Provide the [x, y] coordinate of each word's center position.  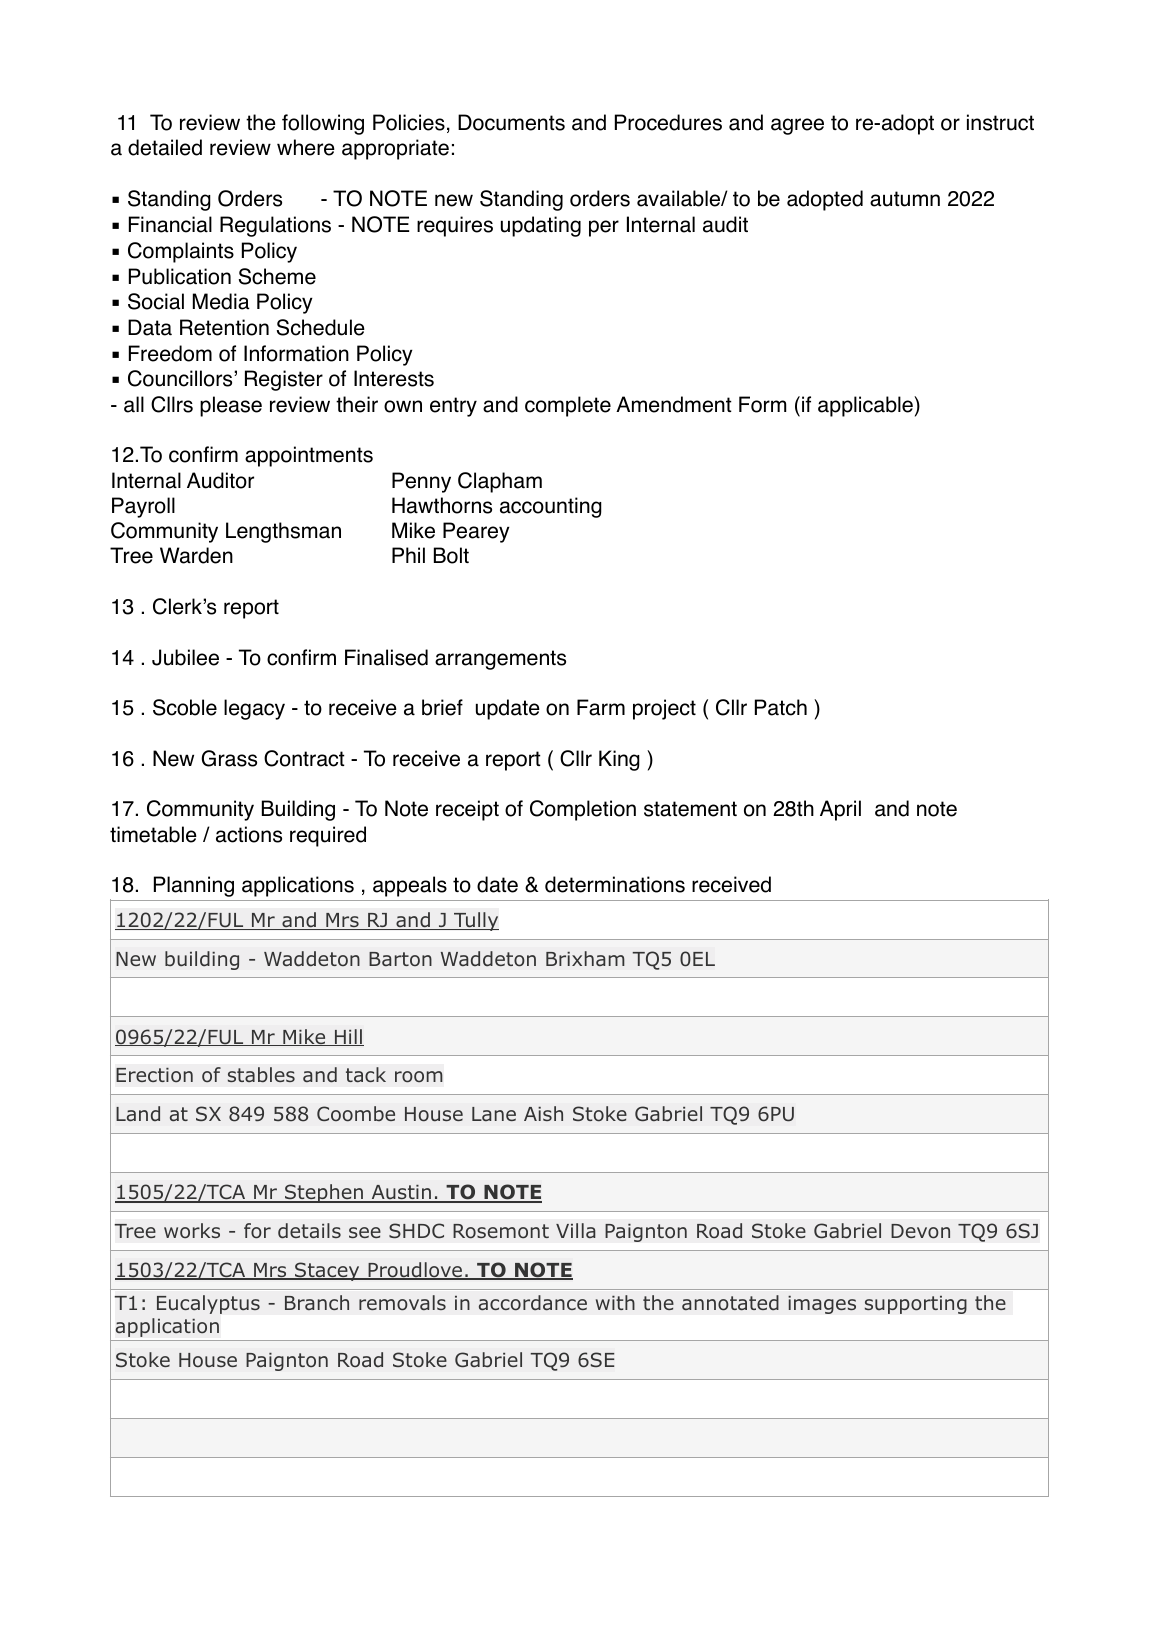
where [306, 147]
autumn [905, 199]
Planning [194, 886]
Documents [511, 122]
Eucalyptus [208, 1304]
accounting [551, 507]
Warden [196, 555]
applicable [866, 406]
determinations [615, 884]
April [840, 810]
